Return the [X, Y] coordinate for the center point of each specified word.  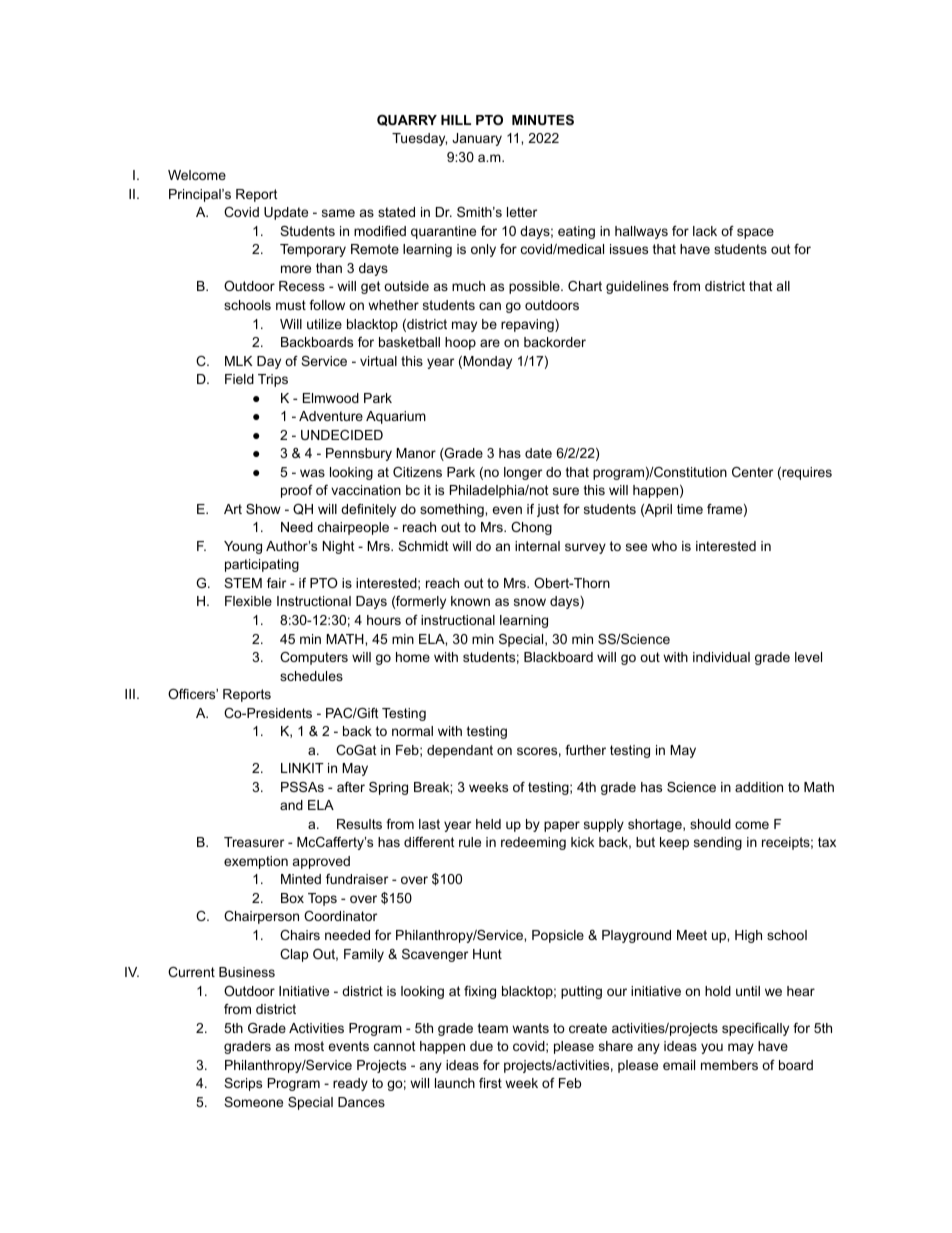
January [477, 139]
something [453, 510]
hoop [460, 343]
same [338, 213]
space [755, 233]
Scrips [243, 1084]
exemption [256, 862]
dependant [460, 751]
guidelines [637, 287]
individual [721, 657]
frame [724, 509]
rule [470, 842]
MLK [239, 361]
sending [718, 843]
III [130, 694]
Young [243, 547]
